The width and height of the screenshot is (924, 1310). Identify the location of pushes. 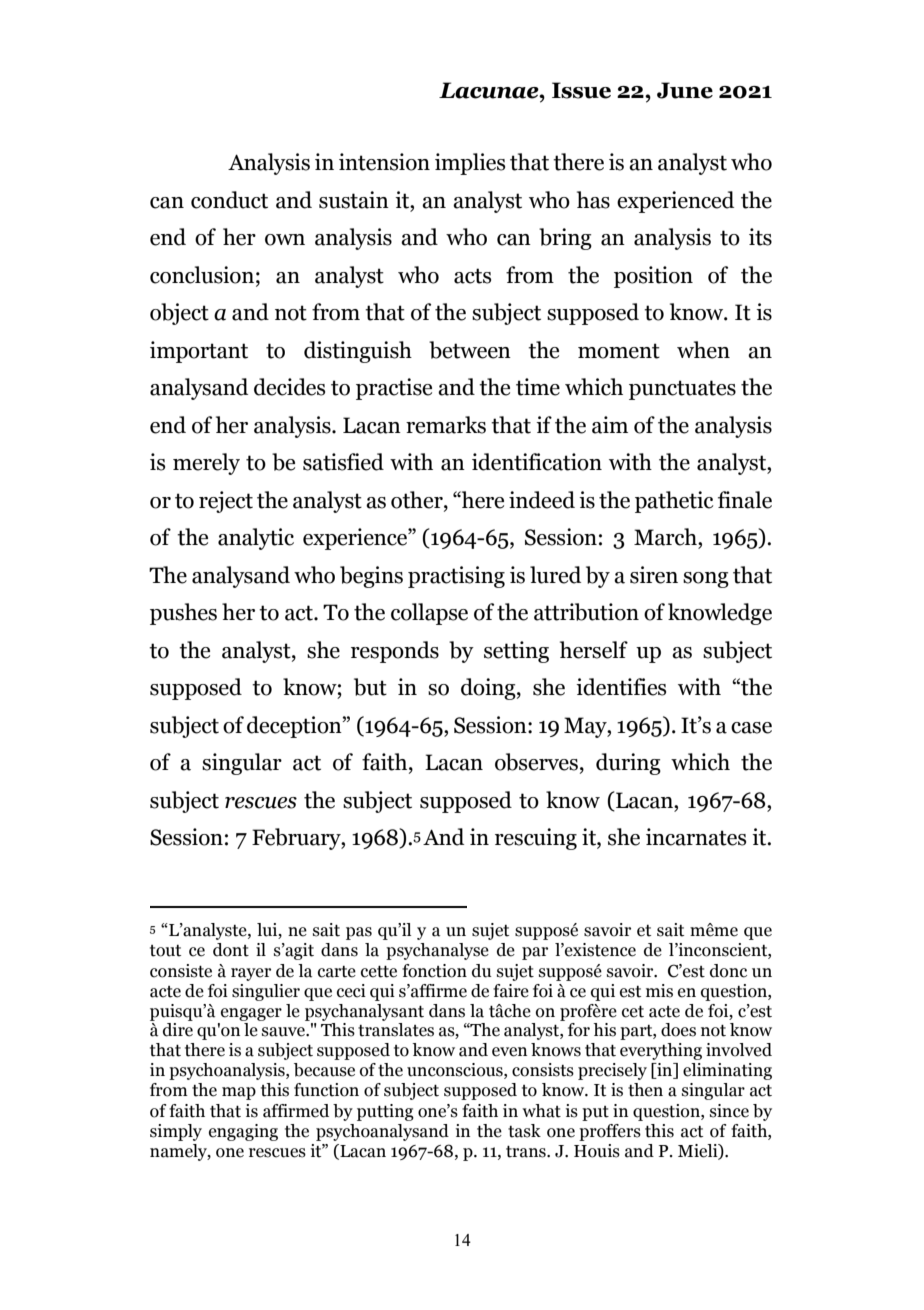
(183, 614).
